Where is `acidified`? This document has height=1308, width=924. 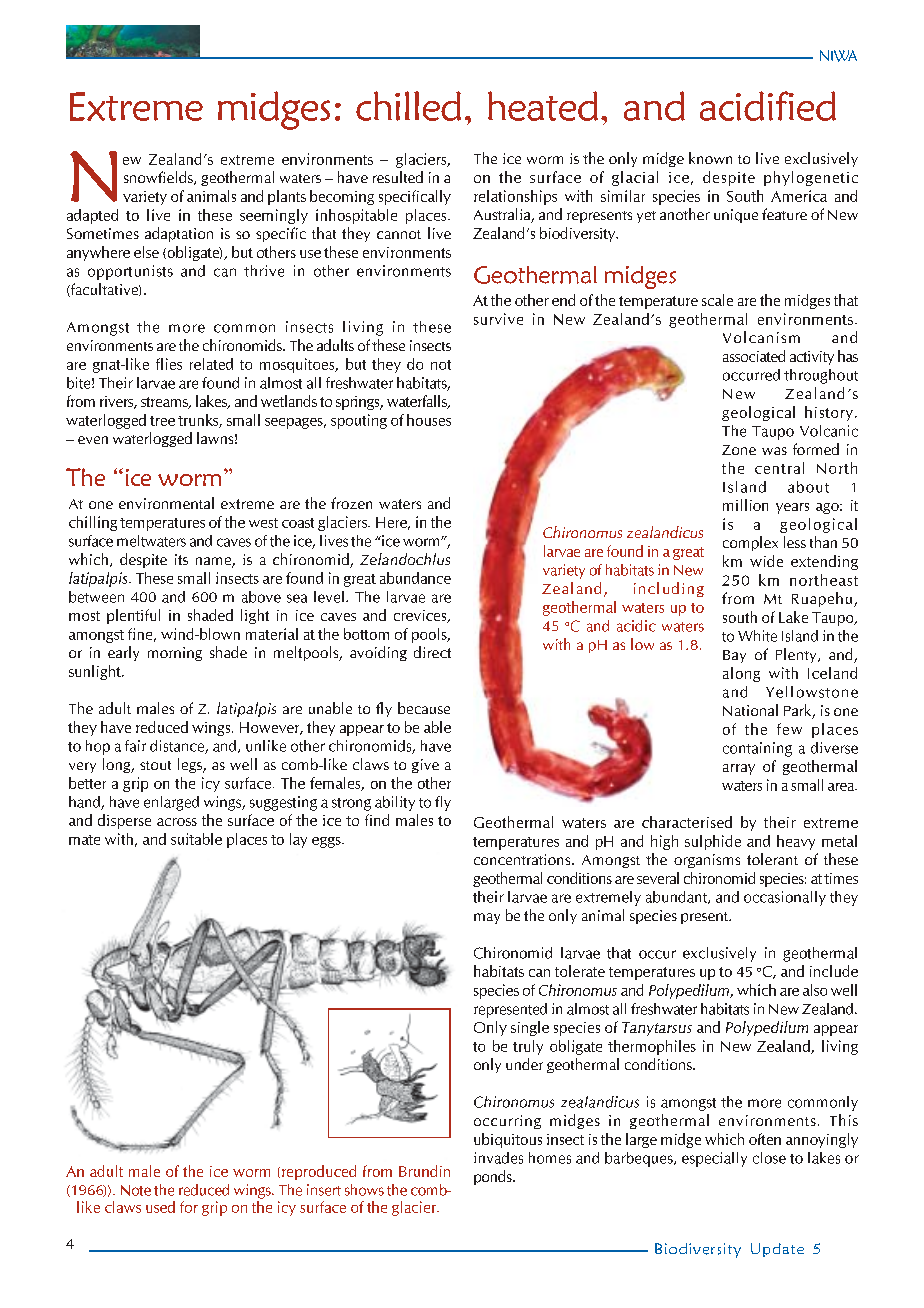
acidified is located at coordinates (768, 106).
